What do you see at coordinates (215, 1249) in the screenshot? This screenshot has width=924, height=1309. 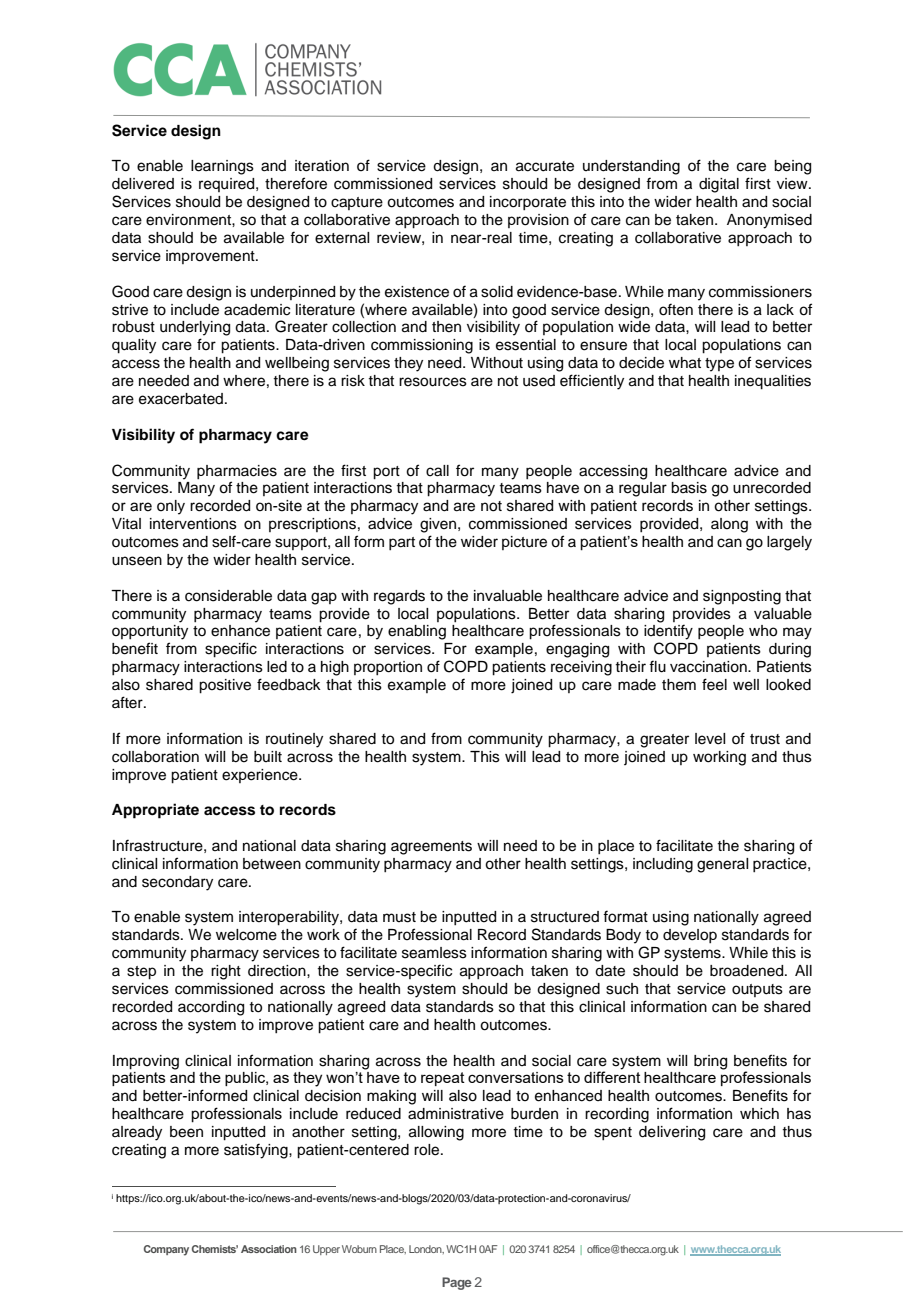 I see `Chemists` at bounding box center [215, 1249].
